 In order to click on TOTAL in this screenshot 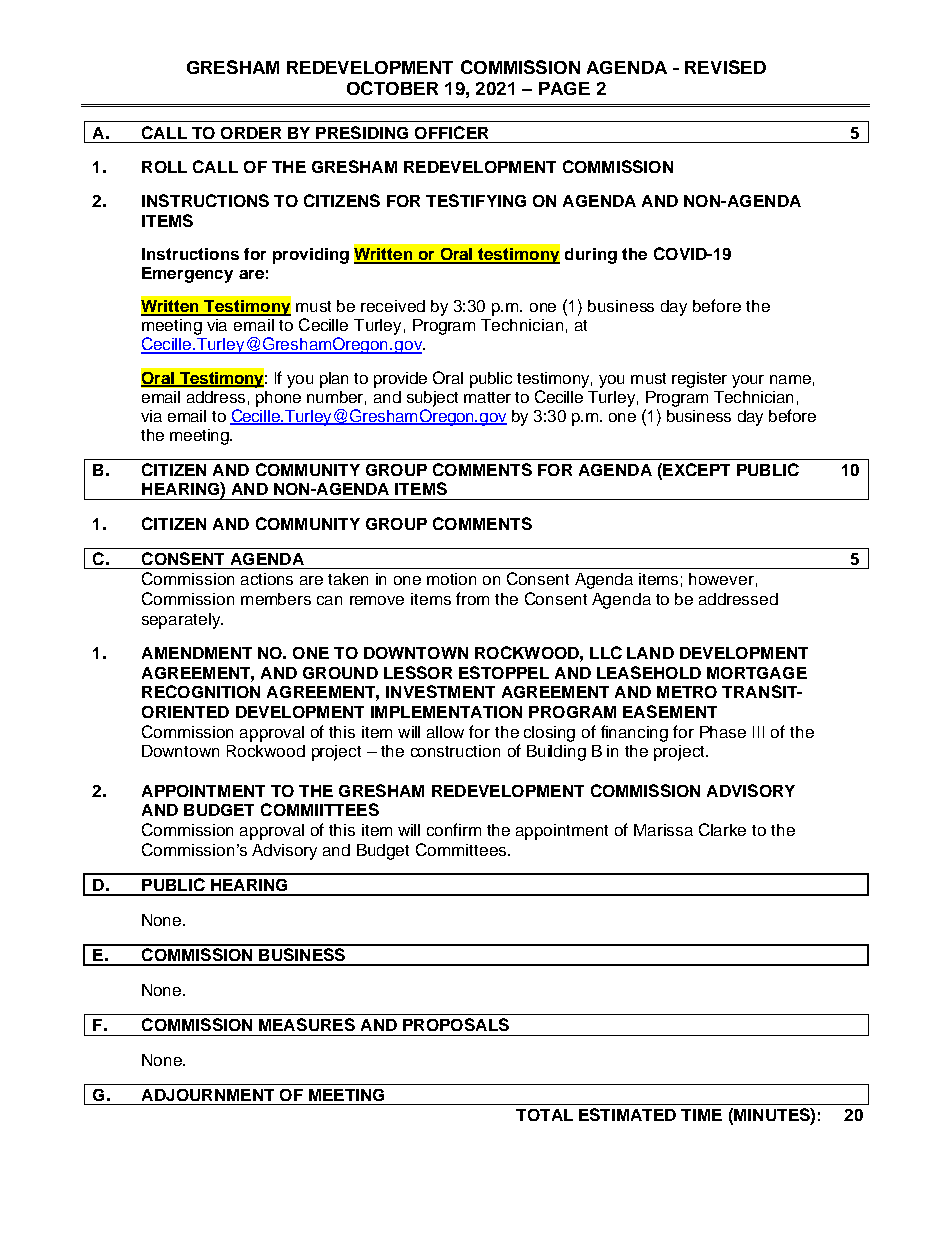, I will do `click(544, 1115)`.
